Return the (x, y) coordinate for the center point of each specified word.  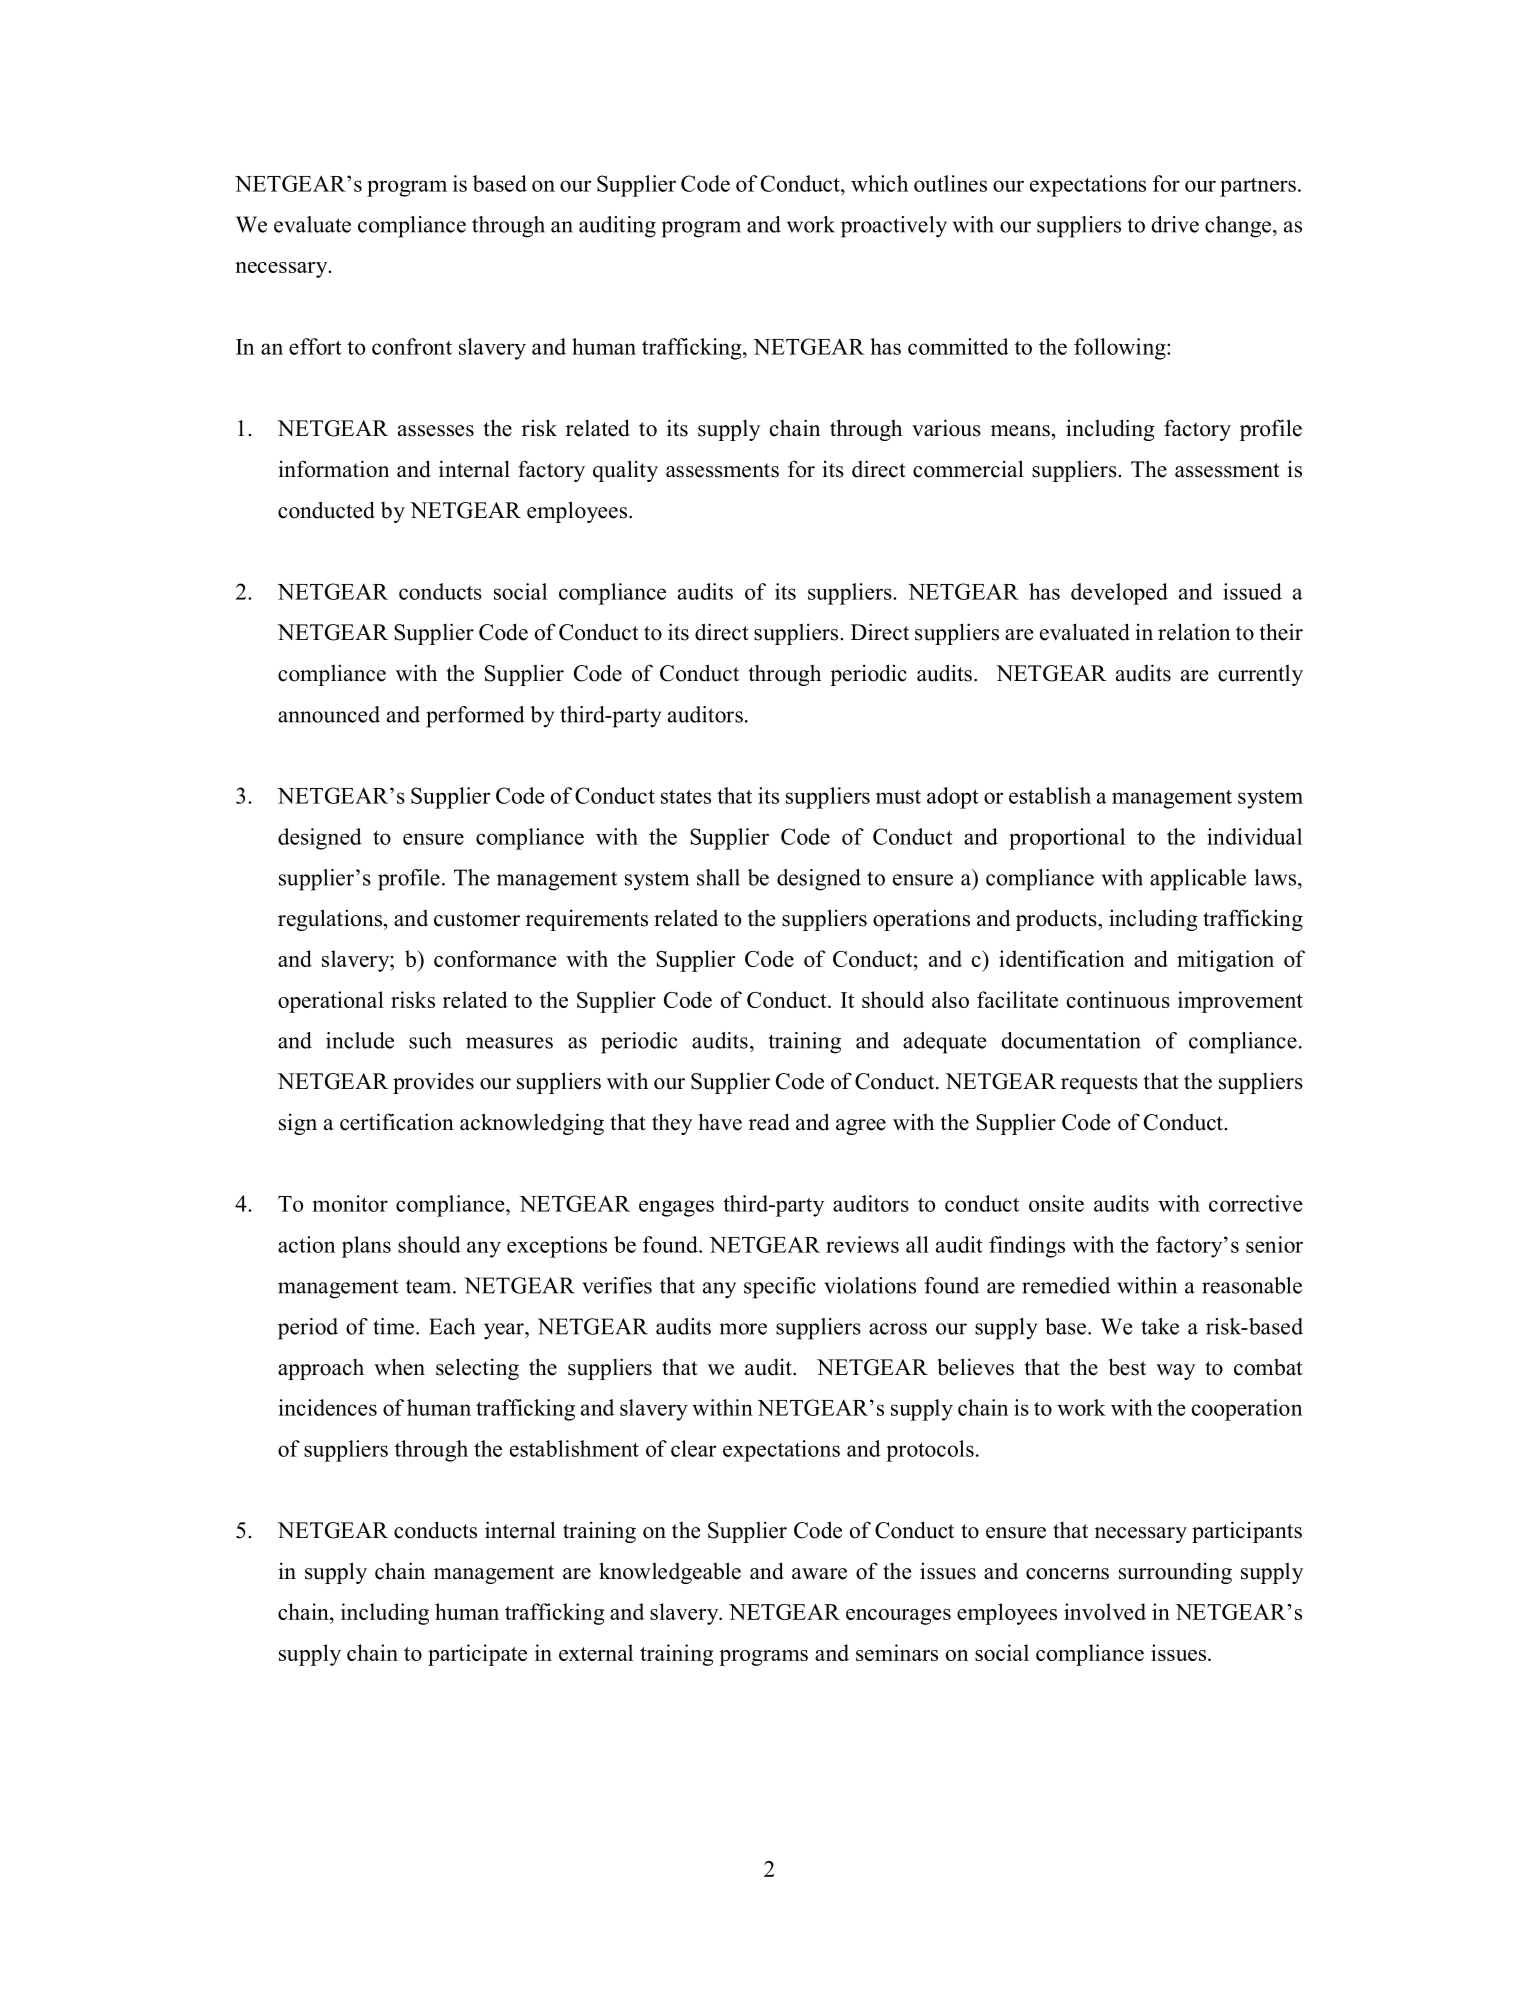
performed (475, 717)
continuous (1118, 999)
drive (1175, 224)
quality (625, 471)
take (1160, 1326)
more (743, 1329)
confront (412, 346)
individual (1254, 836)
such (430, 1040)
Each (452, 1326)
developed (1119, 594)
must (898, 797)
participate (477, 1655)
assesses (436, 431)
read (769, 1122)
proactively (894, 227)
